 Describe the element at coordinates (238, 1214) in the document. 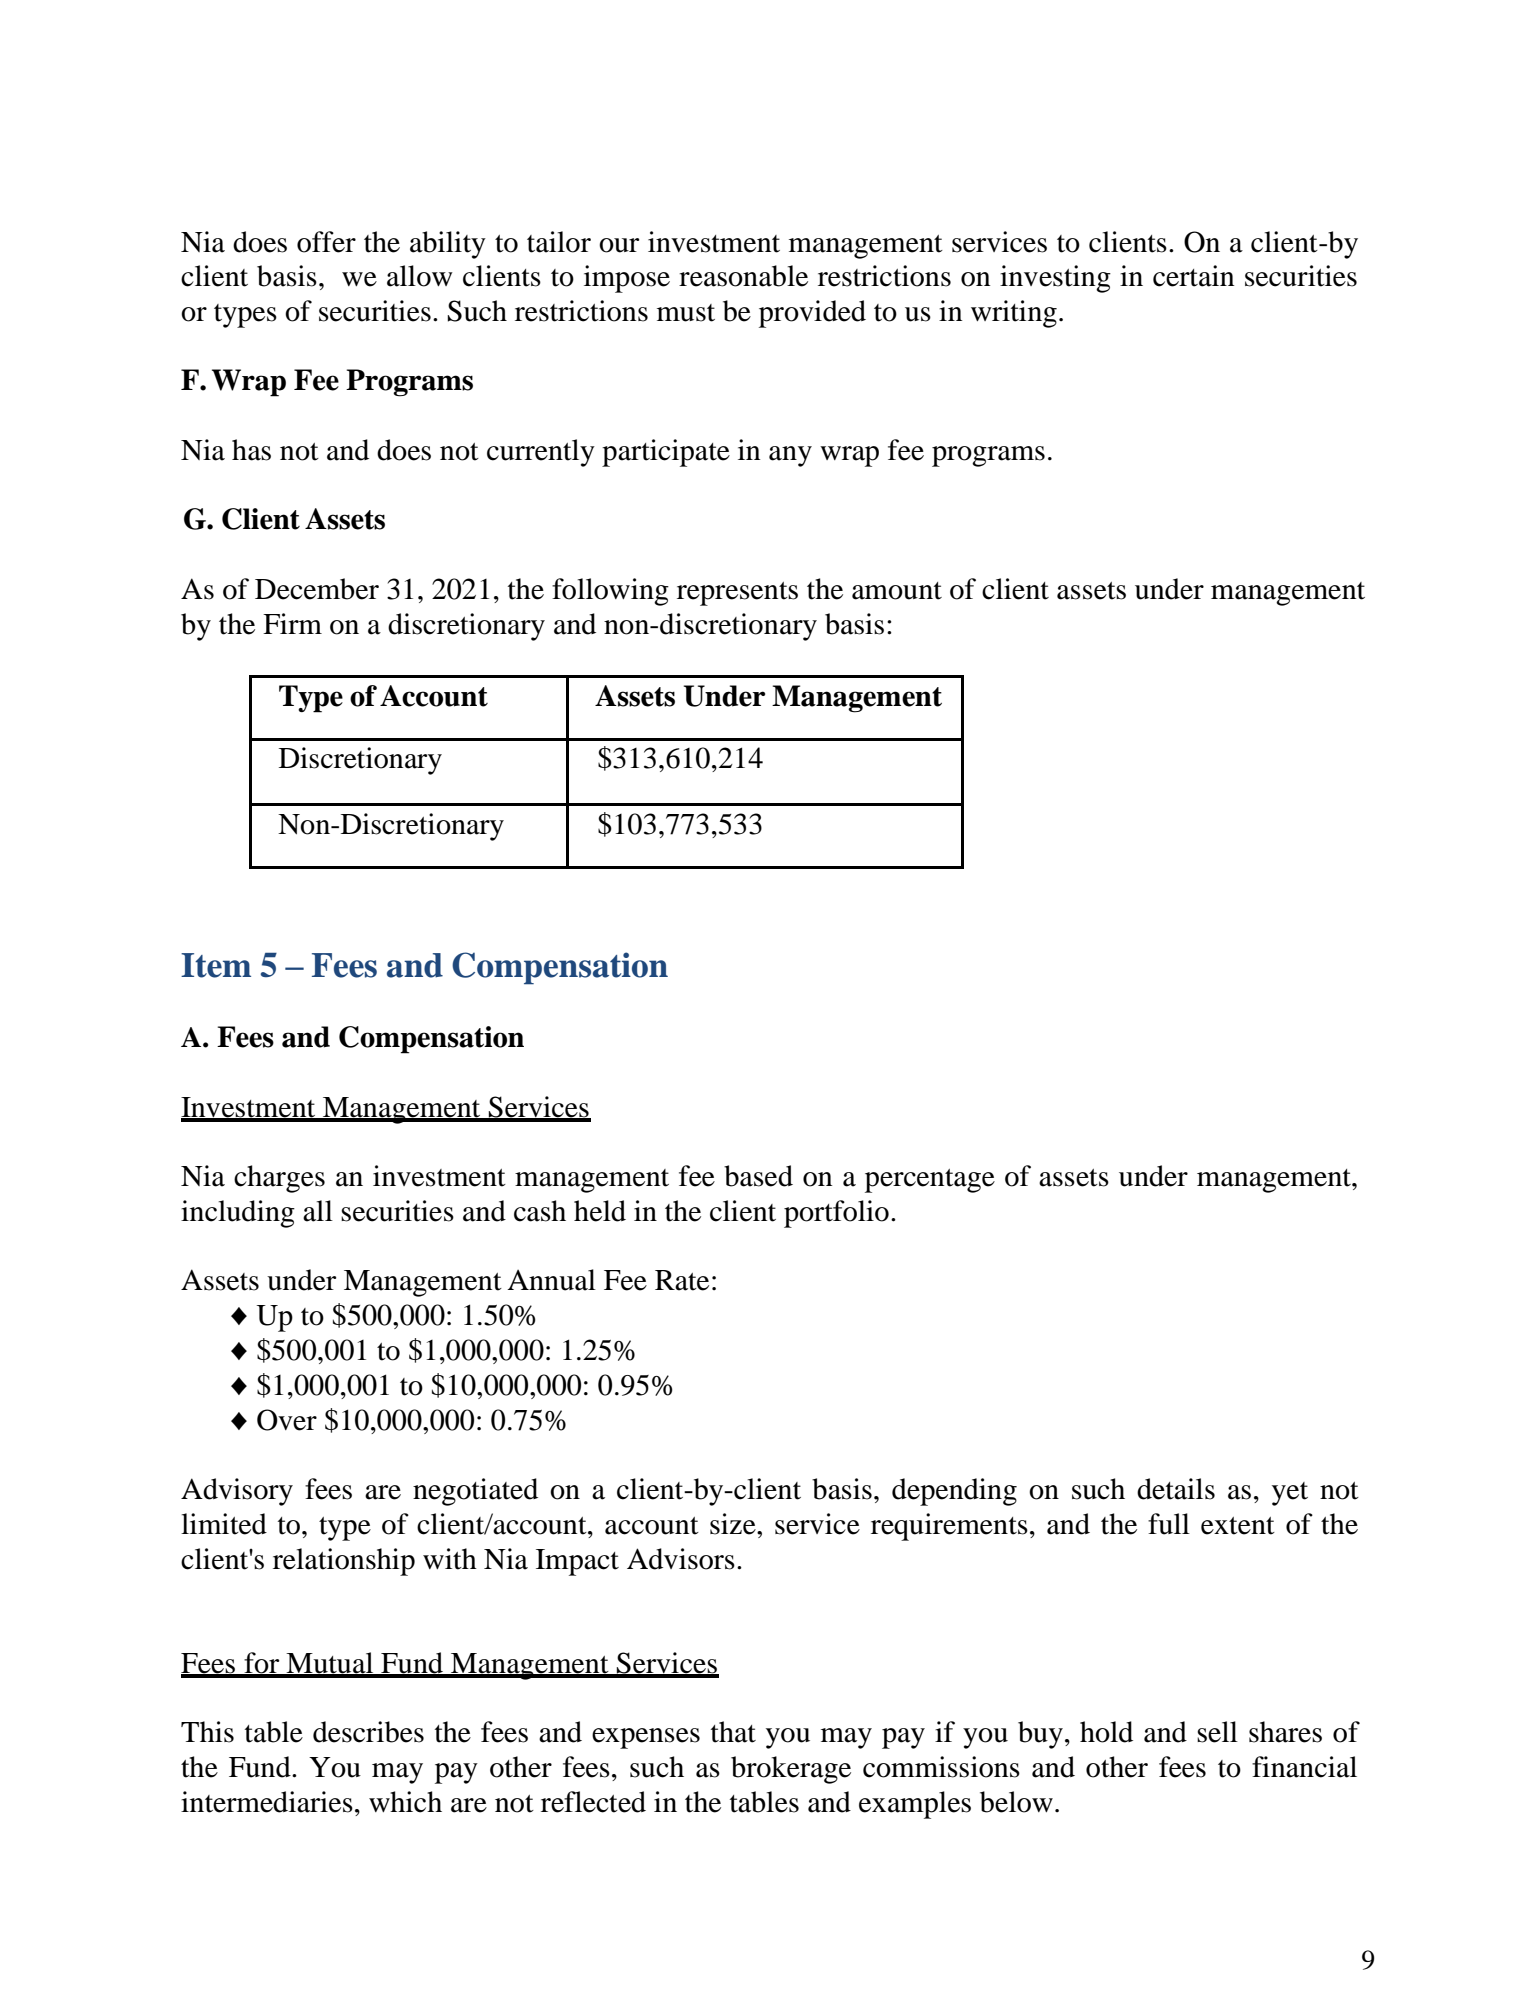

I see `including` at that location.
